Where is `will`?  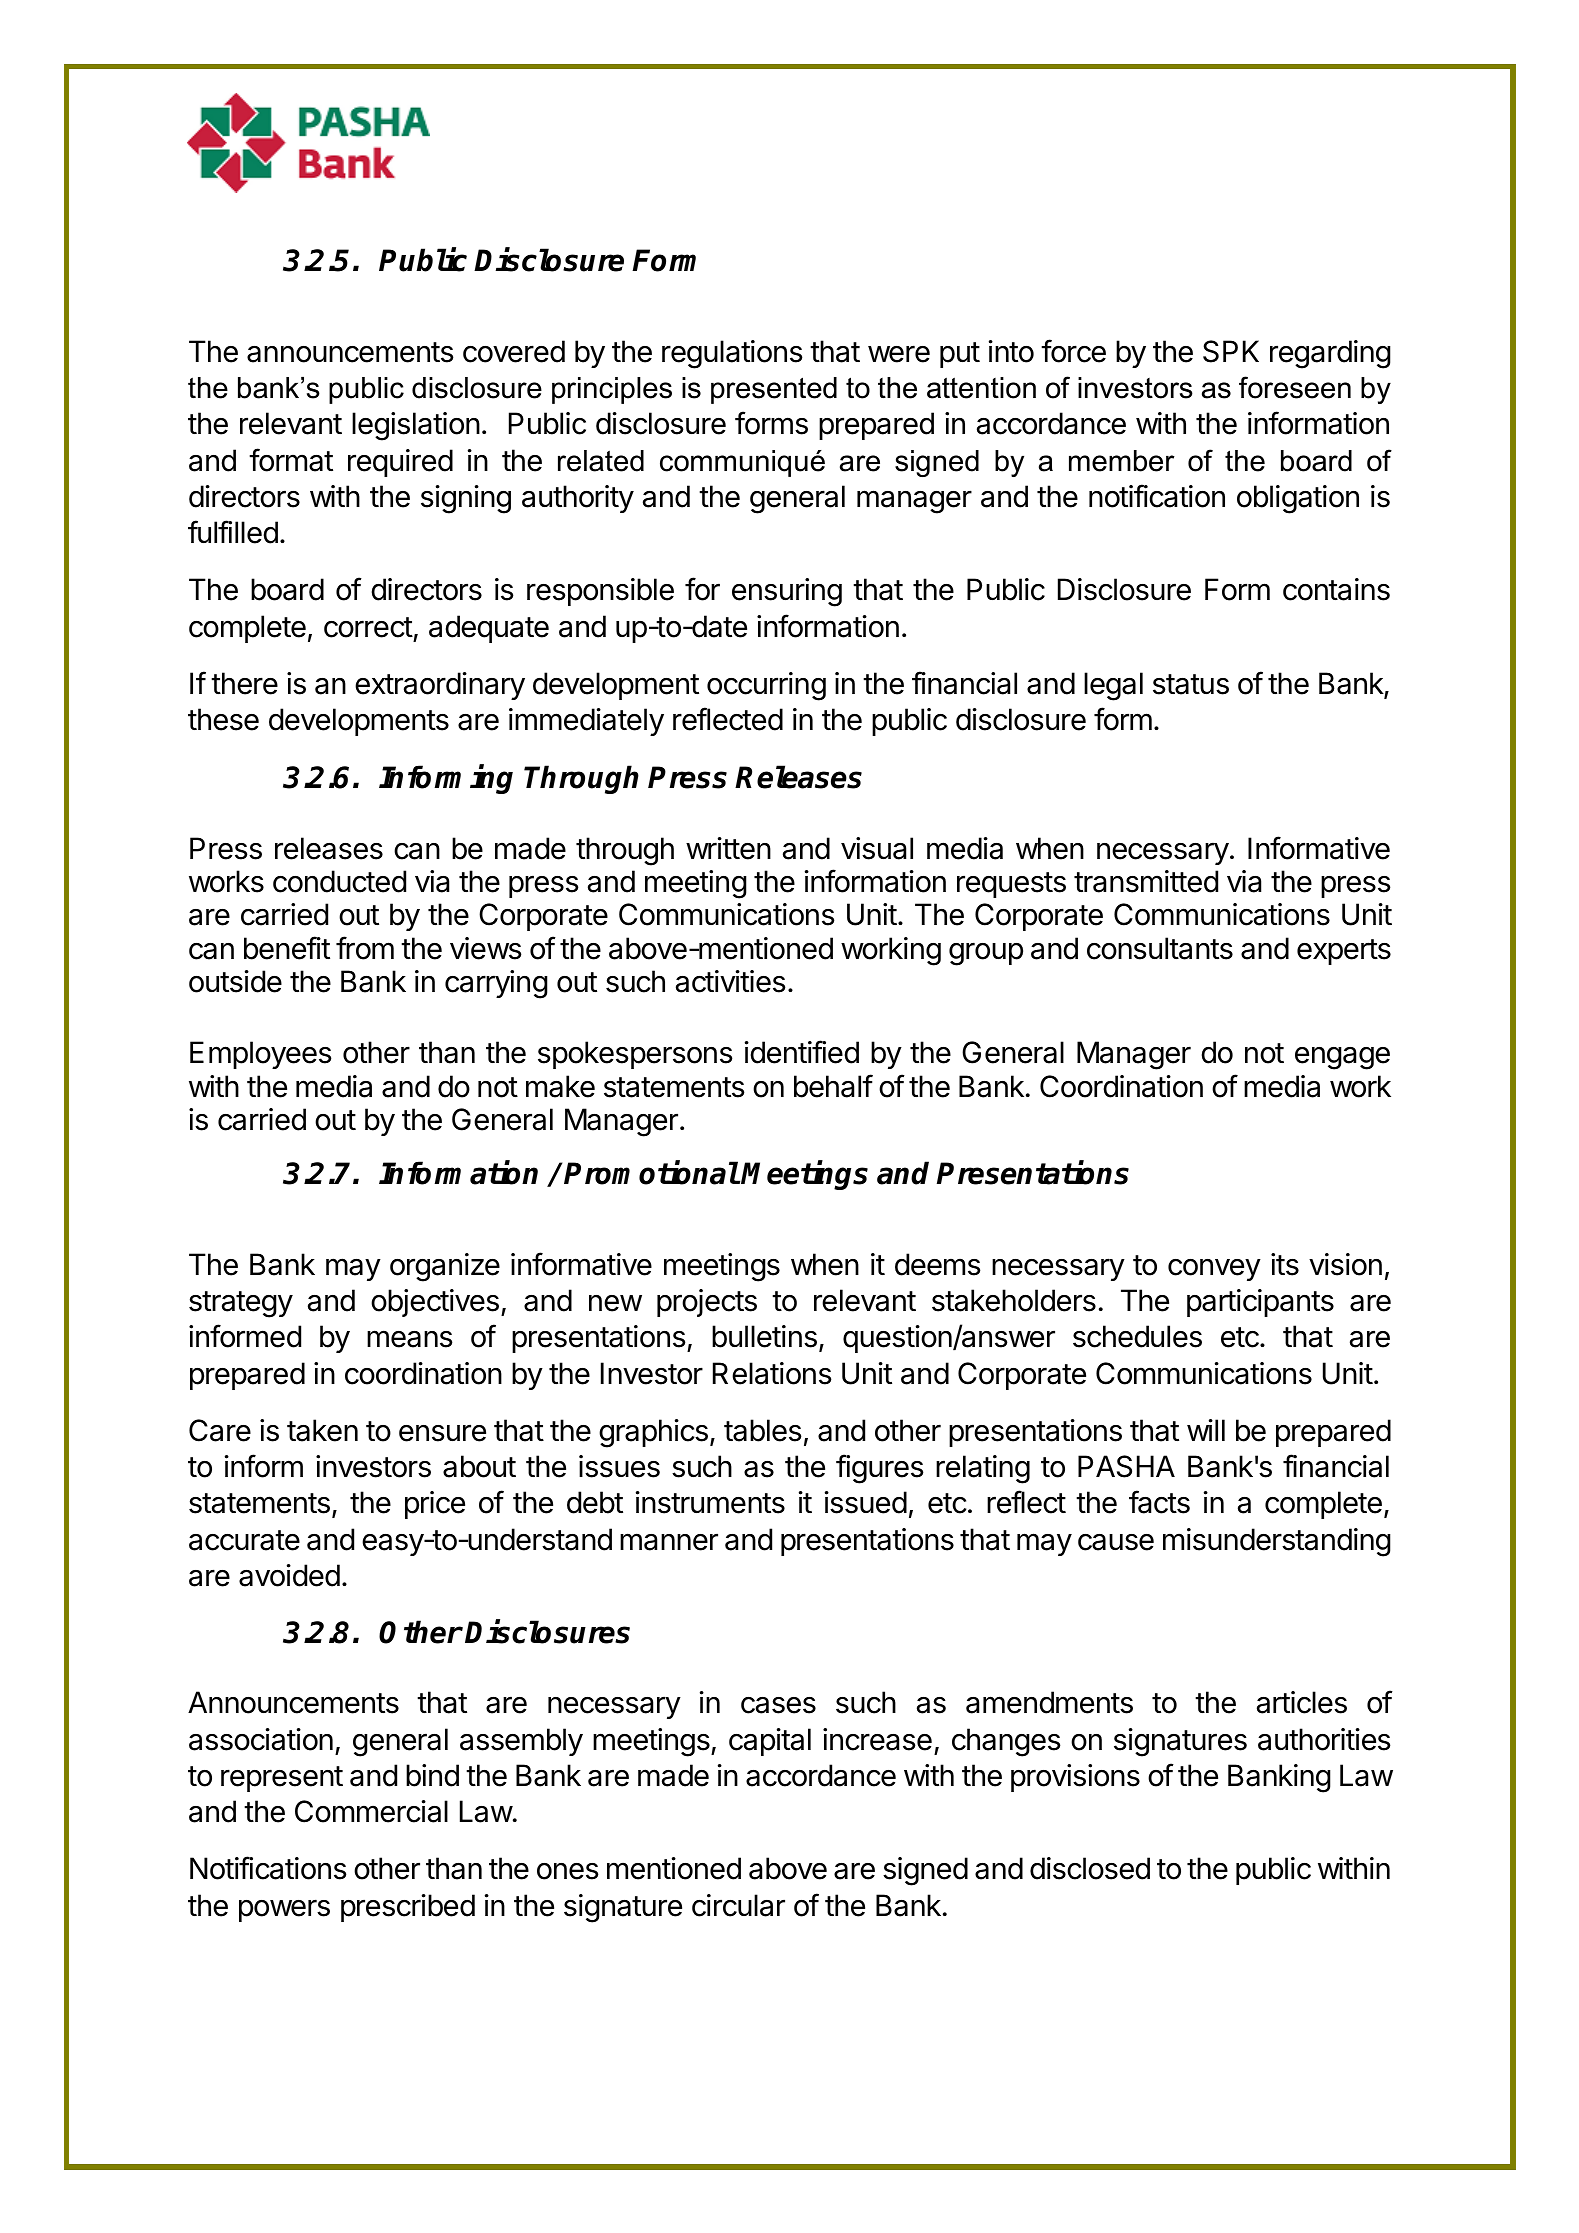 will is located at coordinates (1206, 1430).
